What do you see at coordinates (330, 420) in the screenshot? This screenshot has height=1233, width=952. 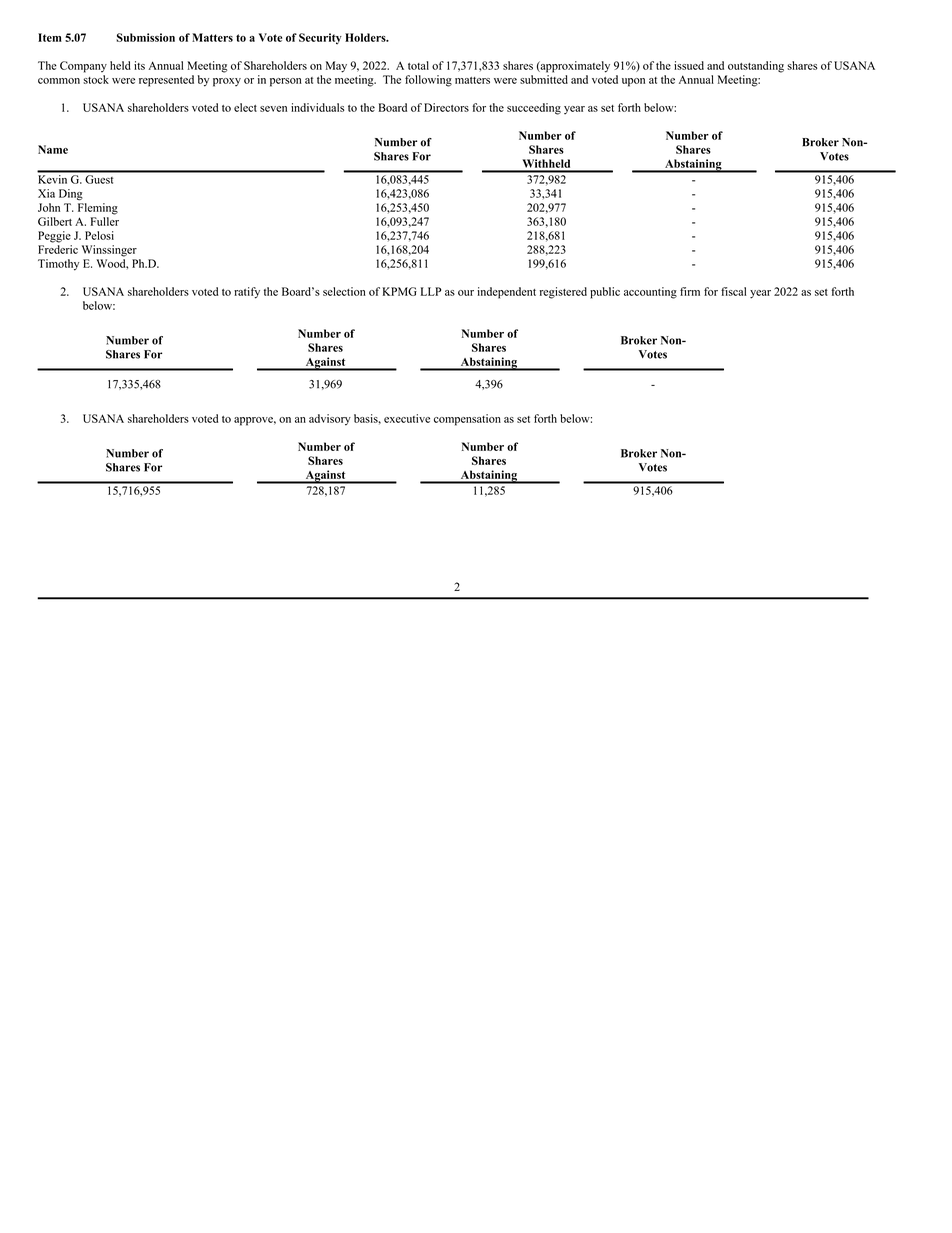 I see `advisory` at bounding box center [330, 420].
